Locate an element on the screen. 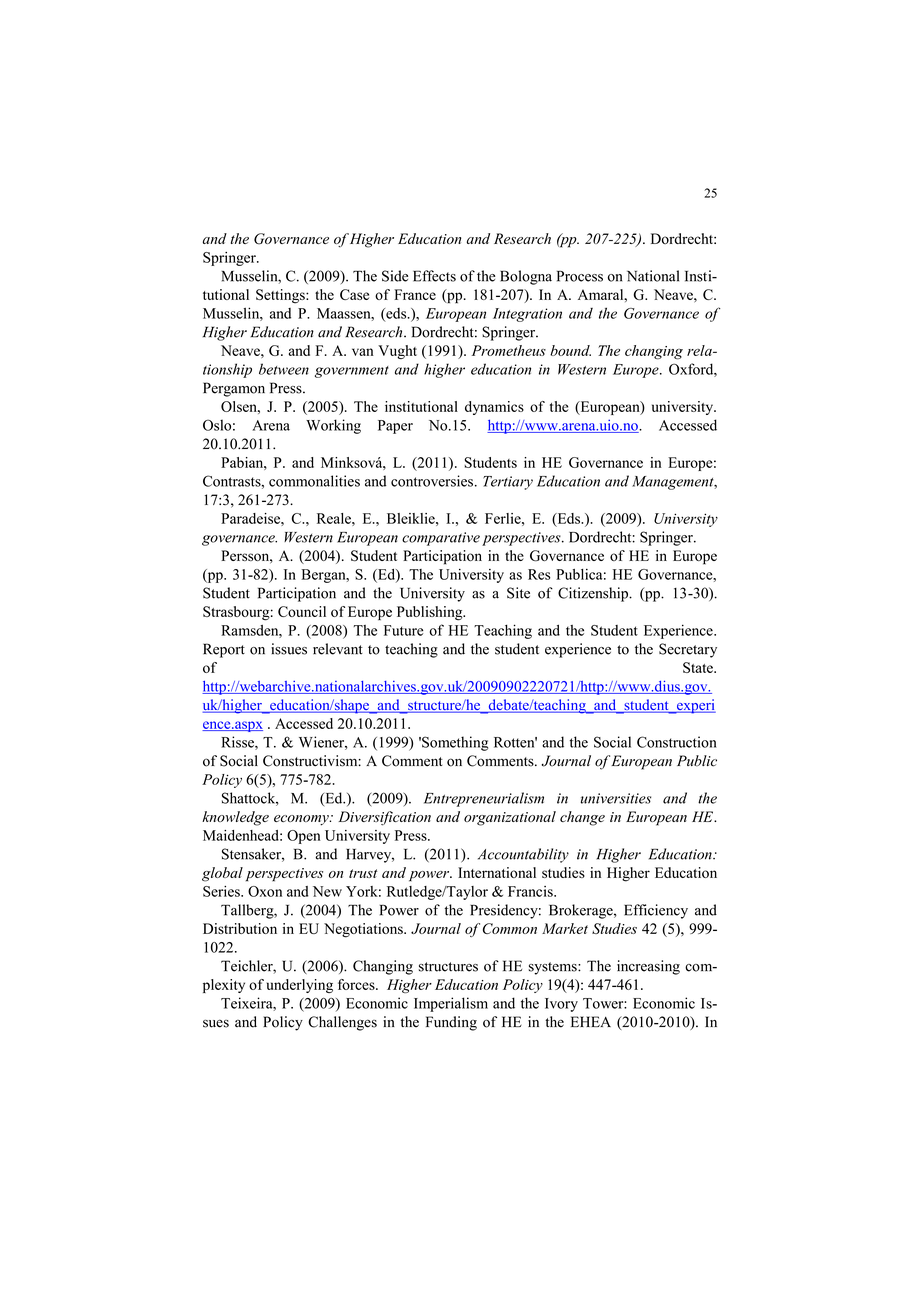 This screenshot has width=924, height=1308. Imperialism is located at coordinates (451, 1004).
